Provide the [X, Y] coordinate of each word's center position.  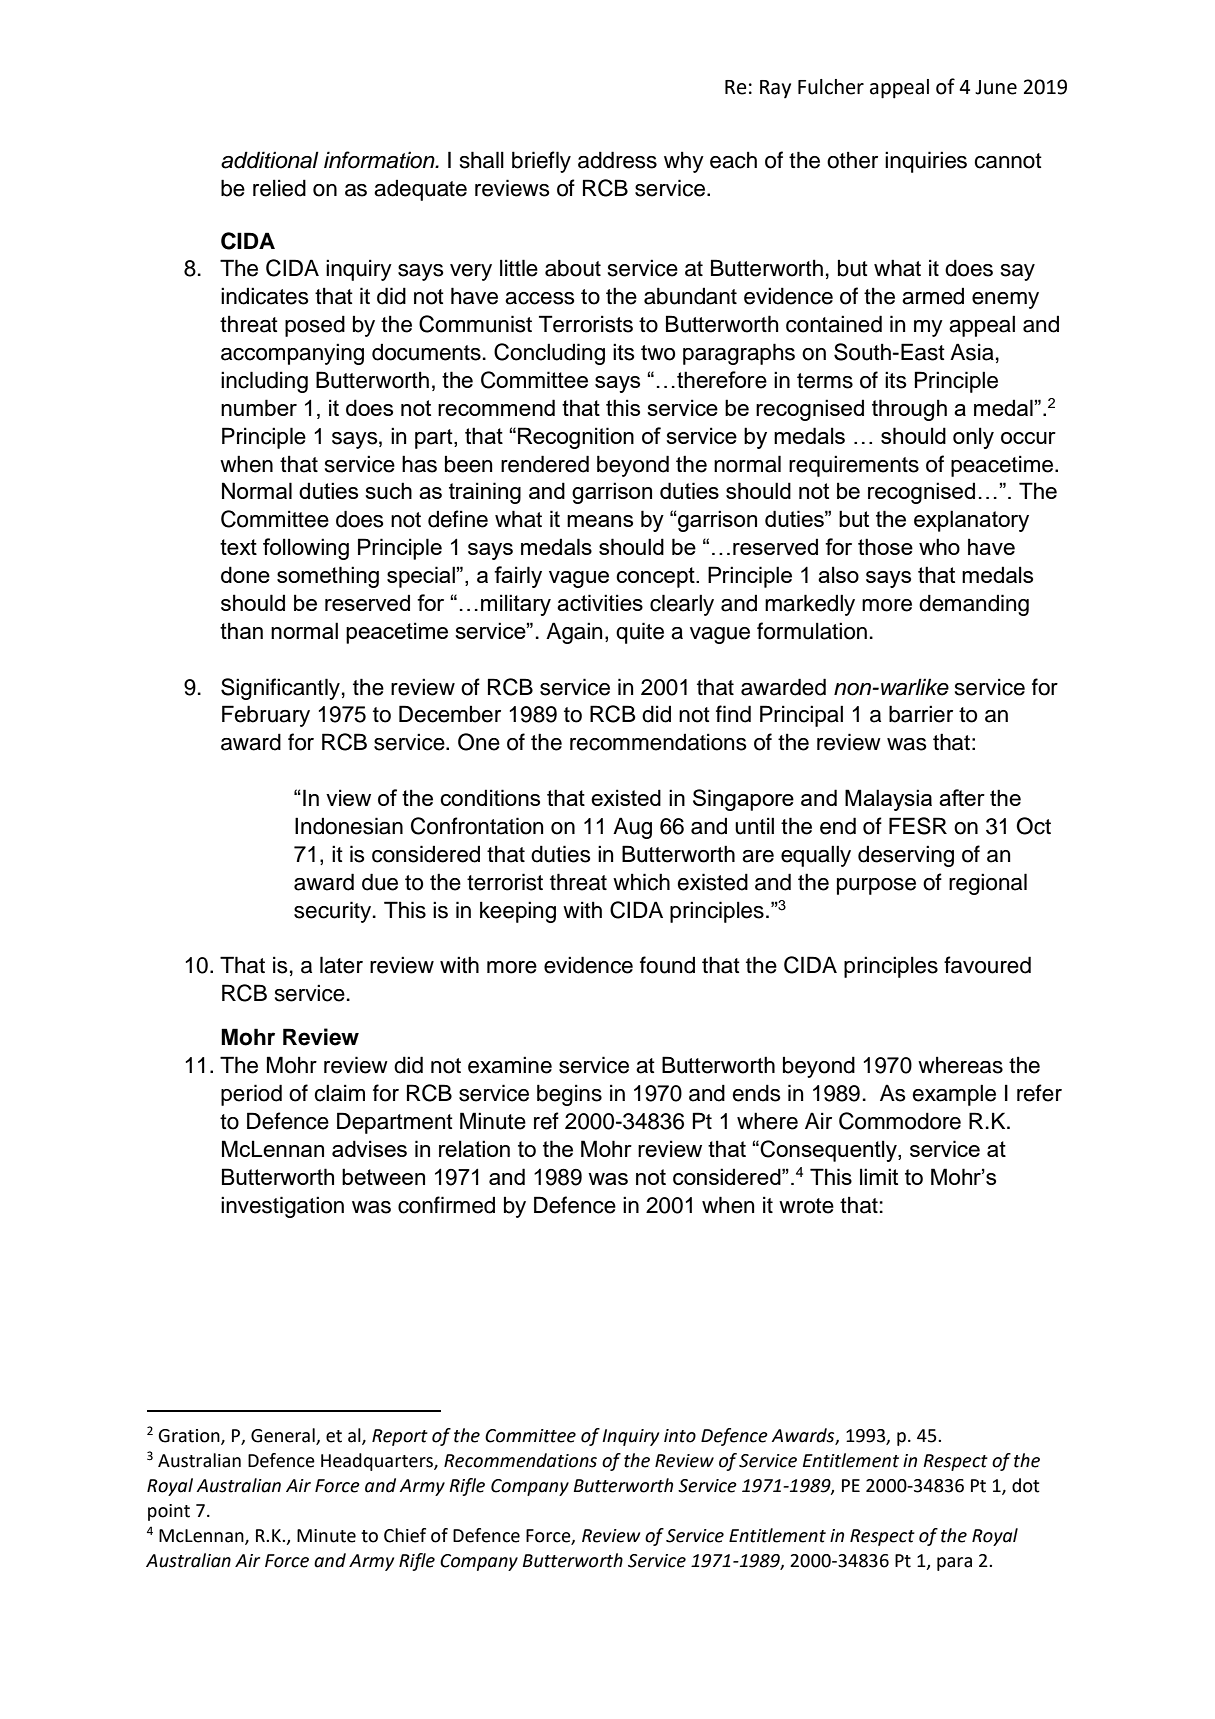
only [973, 438]
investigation [282, 1207]
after [962, 797]
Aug [632, 828]
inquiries [926, 162]
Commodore [900, 1121]
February [266, 716]
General [284, 1436]
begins [569, 1095]
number [259, 407]
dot [1026, 1485]
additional [270, 160]
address [617, 160]
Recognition [576, 438]
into [680, 1436]
